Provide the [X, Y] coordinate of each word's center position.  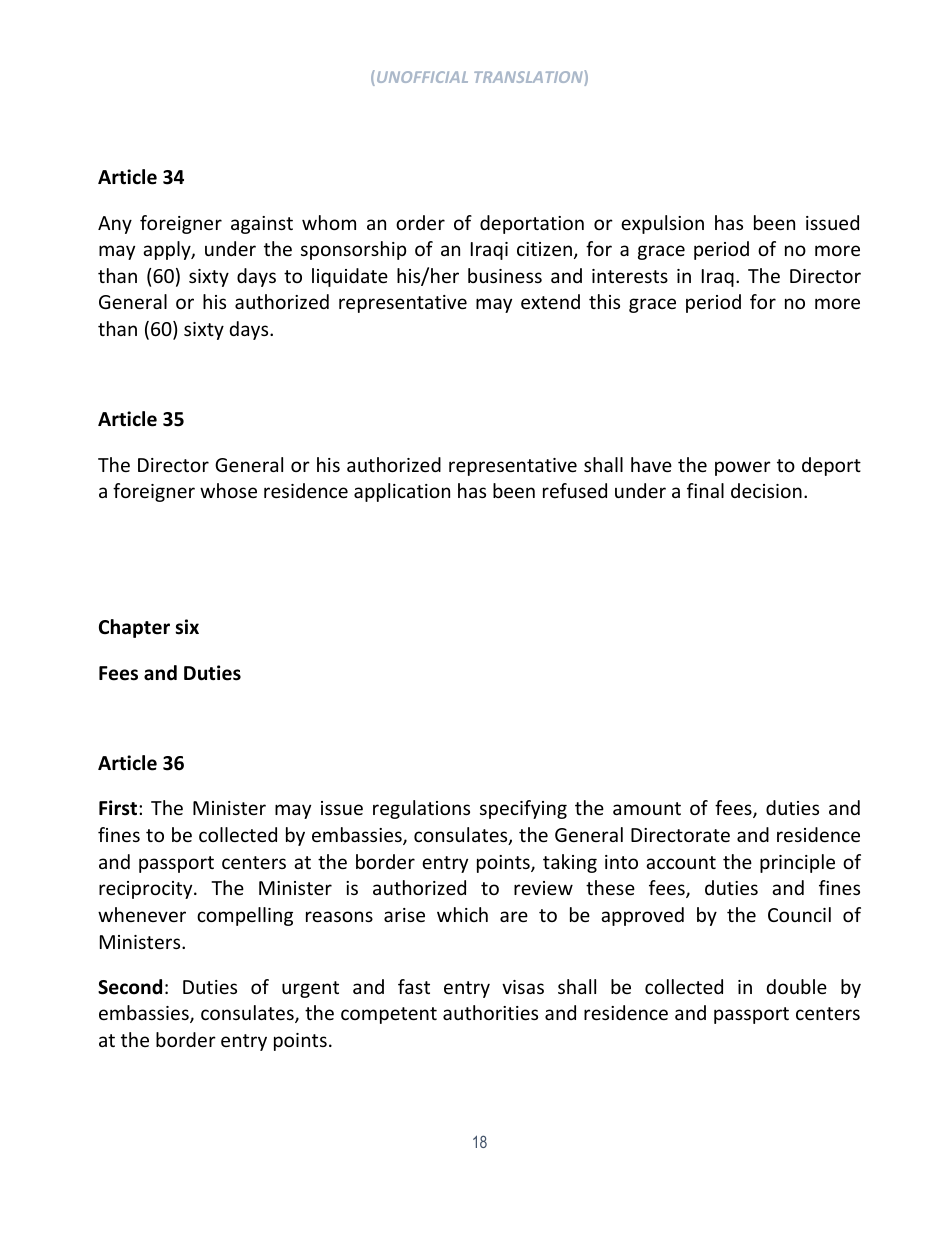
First [118, 808]
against [262, 225]
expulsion [662, 224]
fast [414, 986]
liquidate [350, 277]
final [705, 490]
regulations [421, 809]
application [402, 492]
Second [130, 987]
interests [630, 276]
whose [228, 490]
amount [647, 808]
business [505, 275]
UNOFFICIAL [421, 78]
